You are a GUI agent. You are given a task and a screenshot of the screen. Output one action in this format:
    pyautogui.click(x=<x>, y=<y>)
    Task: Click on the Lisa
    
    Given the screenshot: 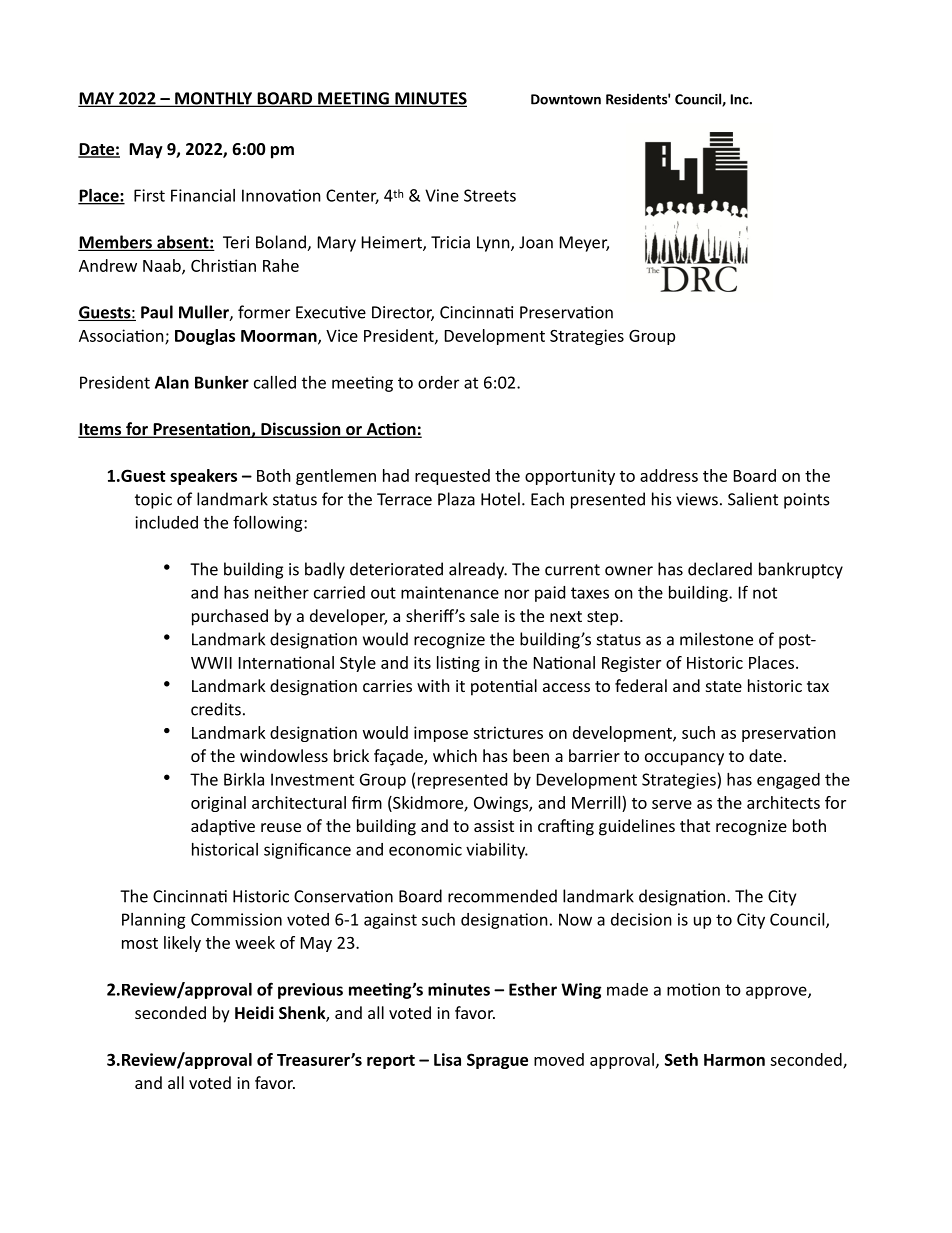 What is the action you would take?
    pyautogui.click(x=447, y=1059)
